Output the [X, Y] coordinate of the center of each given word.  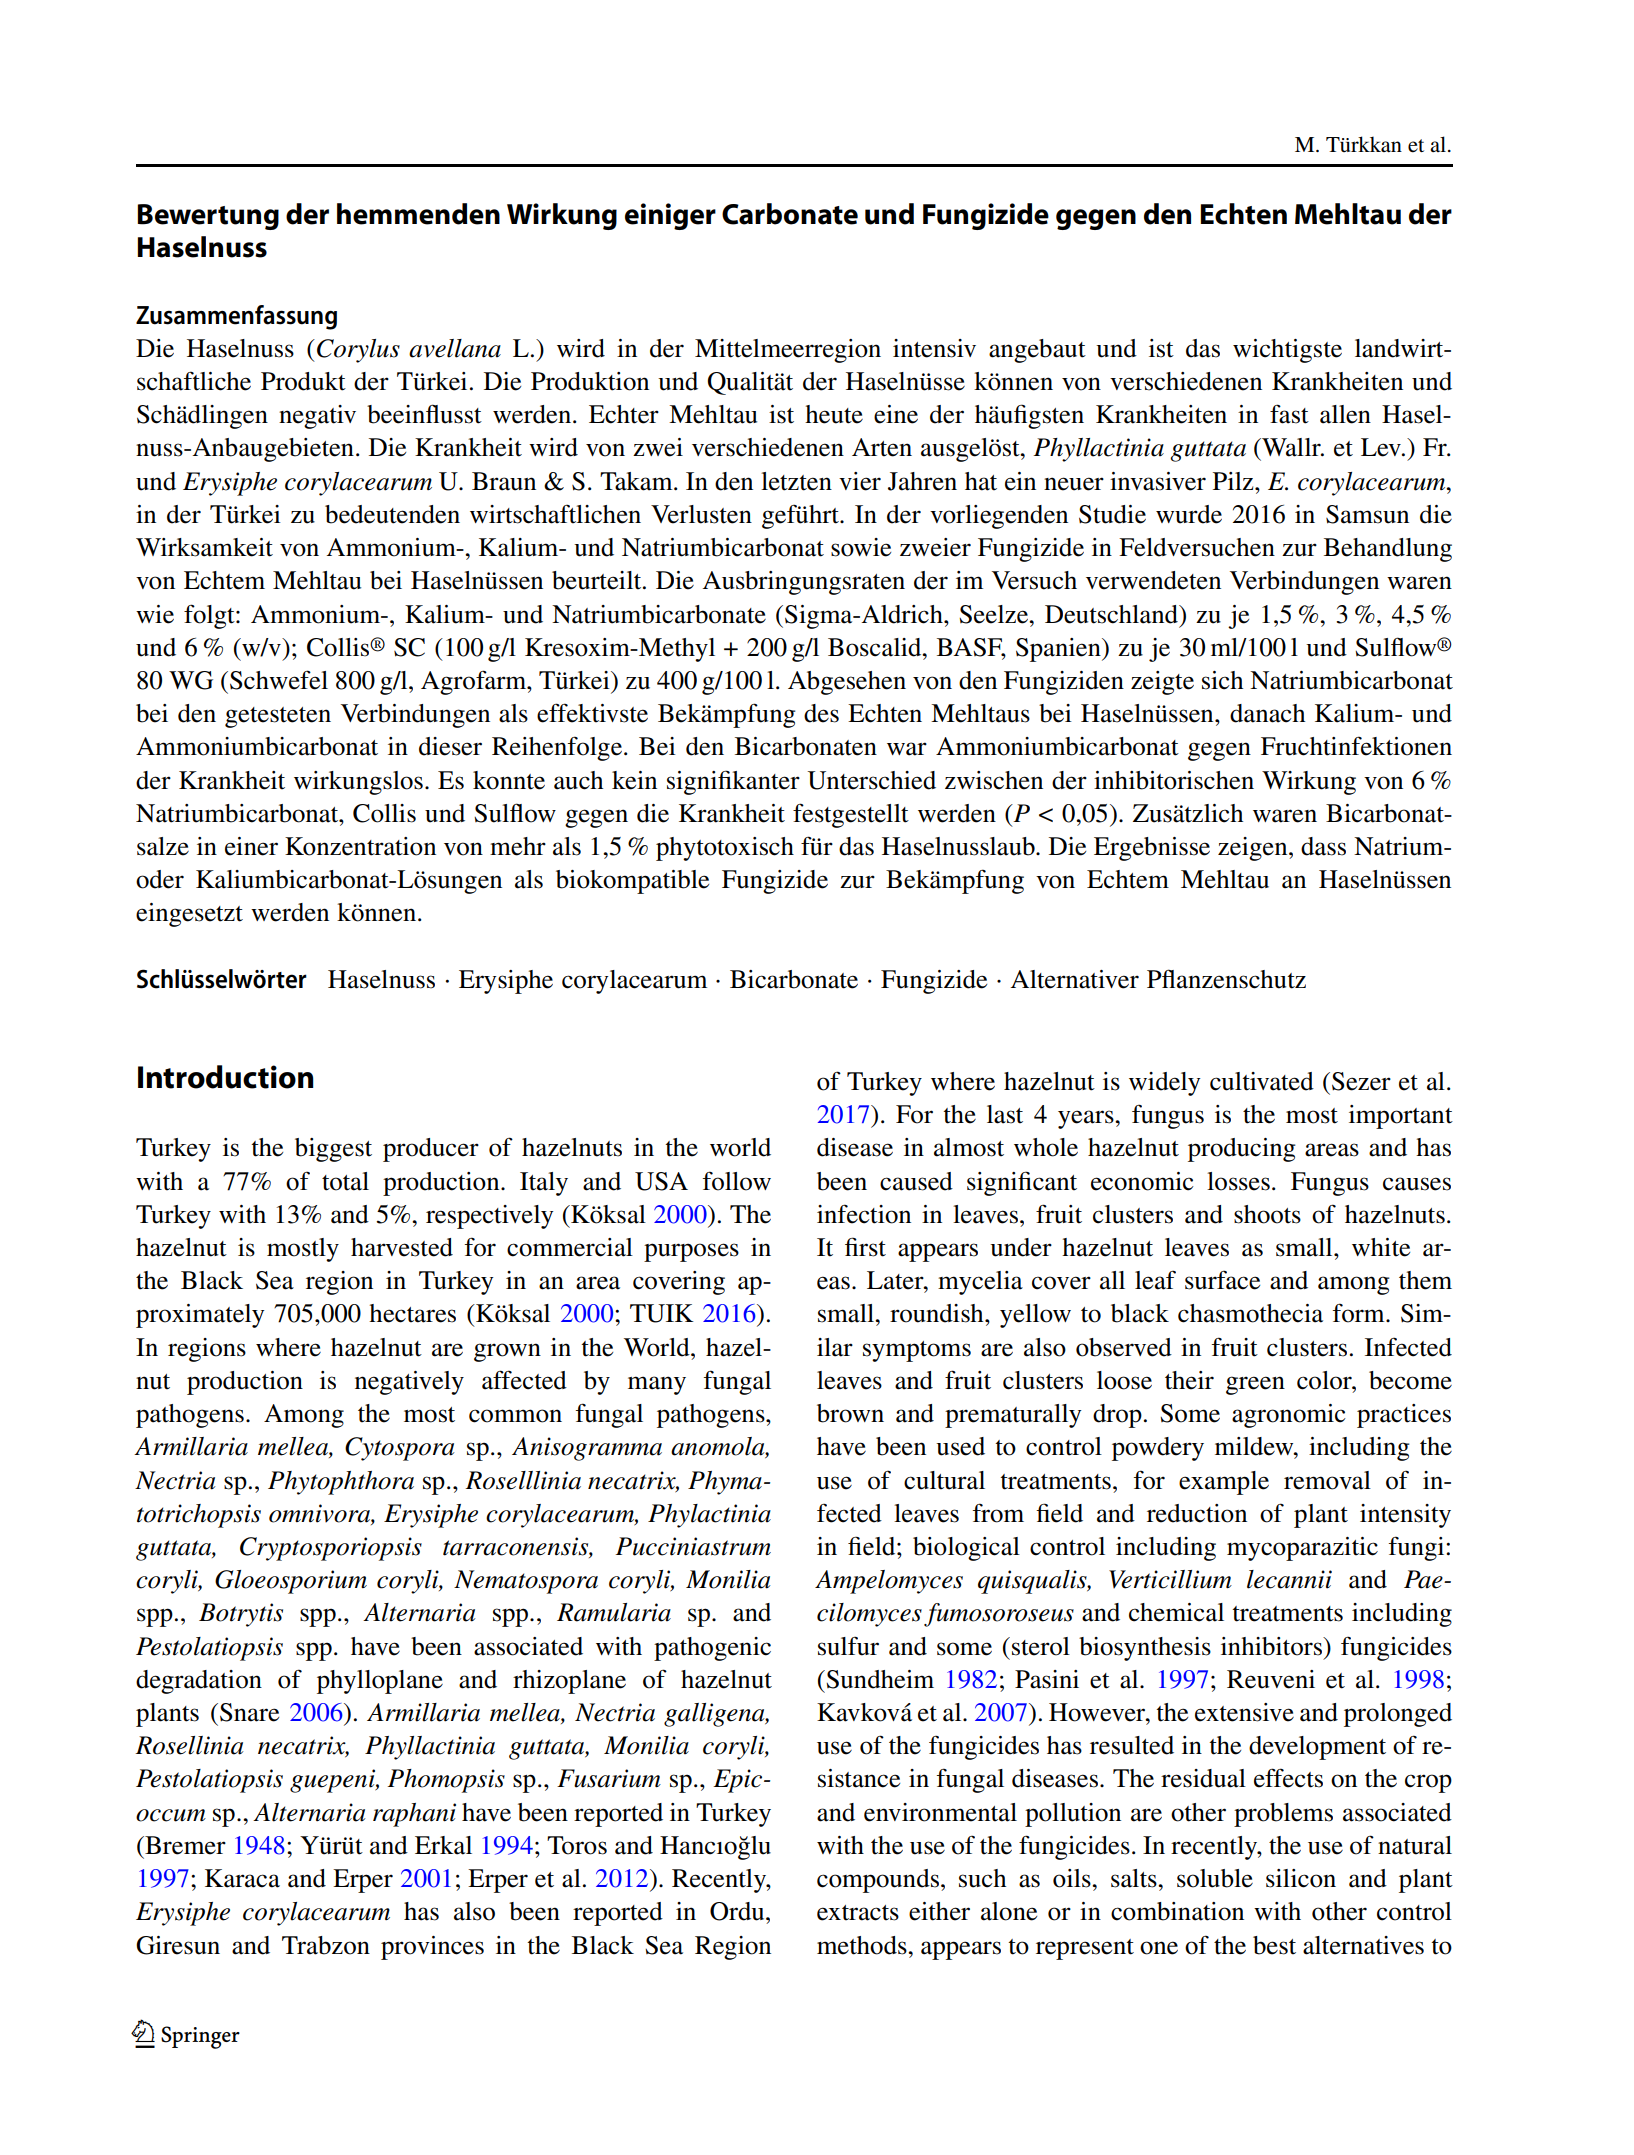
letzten [796, 481]
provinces [432, 1948]
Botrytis [241, 1615]
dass [1323, 846]
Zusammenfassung [236, 317]
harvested [402, 1247]
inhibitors [1273, 1646]
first [865, 1247]
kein [634, 780]
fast [1289, 414]
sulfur [848, 1646]
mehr [518, 846]
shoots [1267, 1214]
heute [834, 414]
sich [1222, 680]
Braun [504, 481]
